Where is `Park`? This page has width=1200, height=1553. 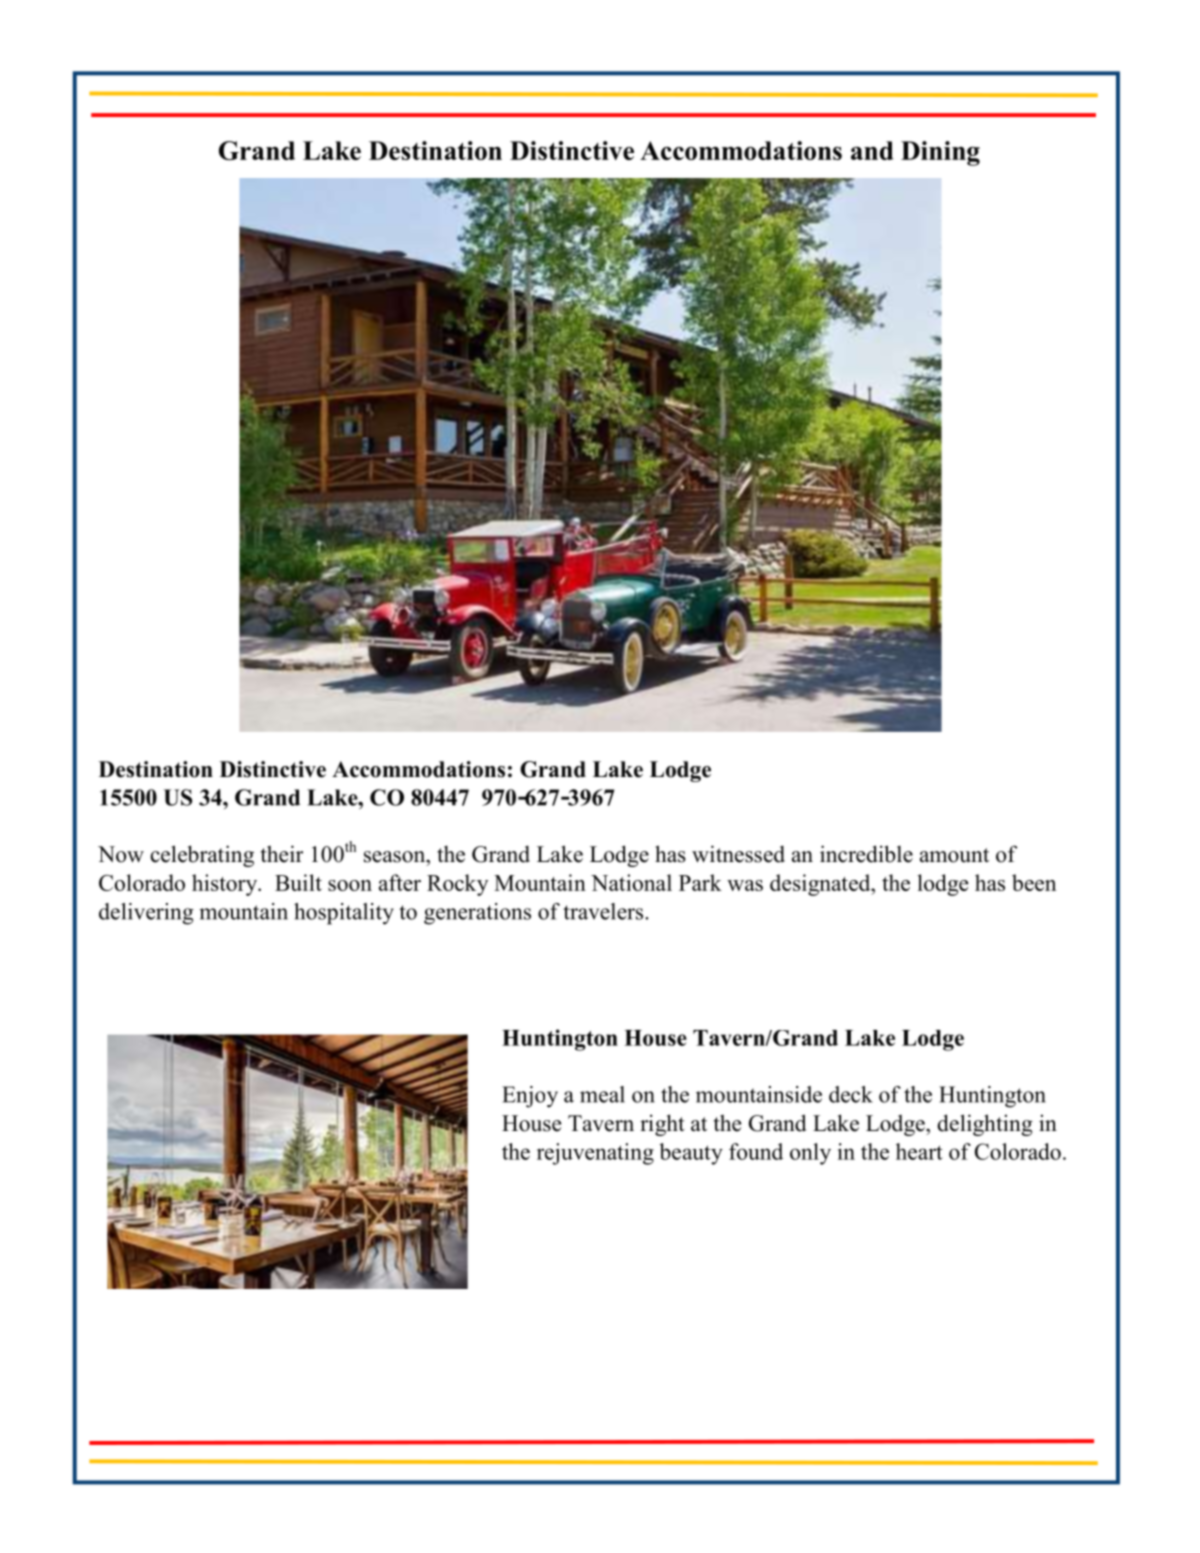
Park is located at coordinates (700, 882).
